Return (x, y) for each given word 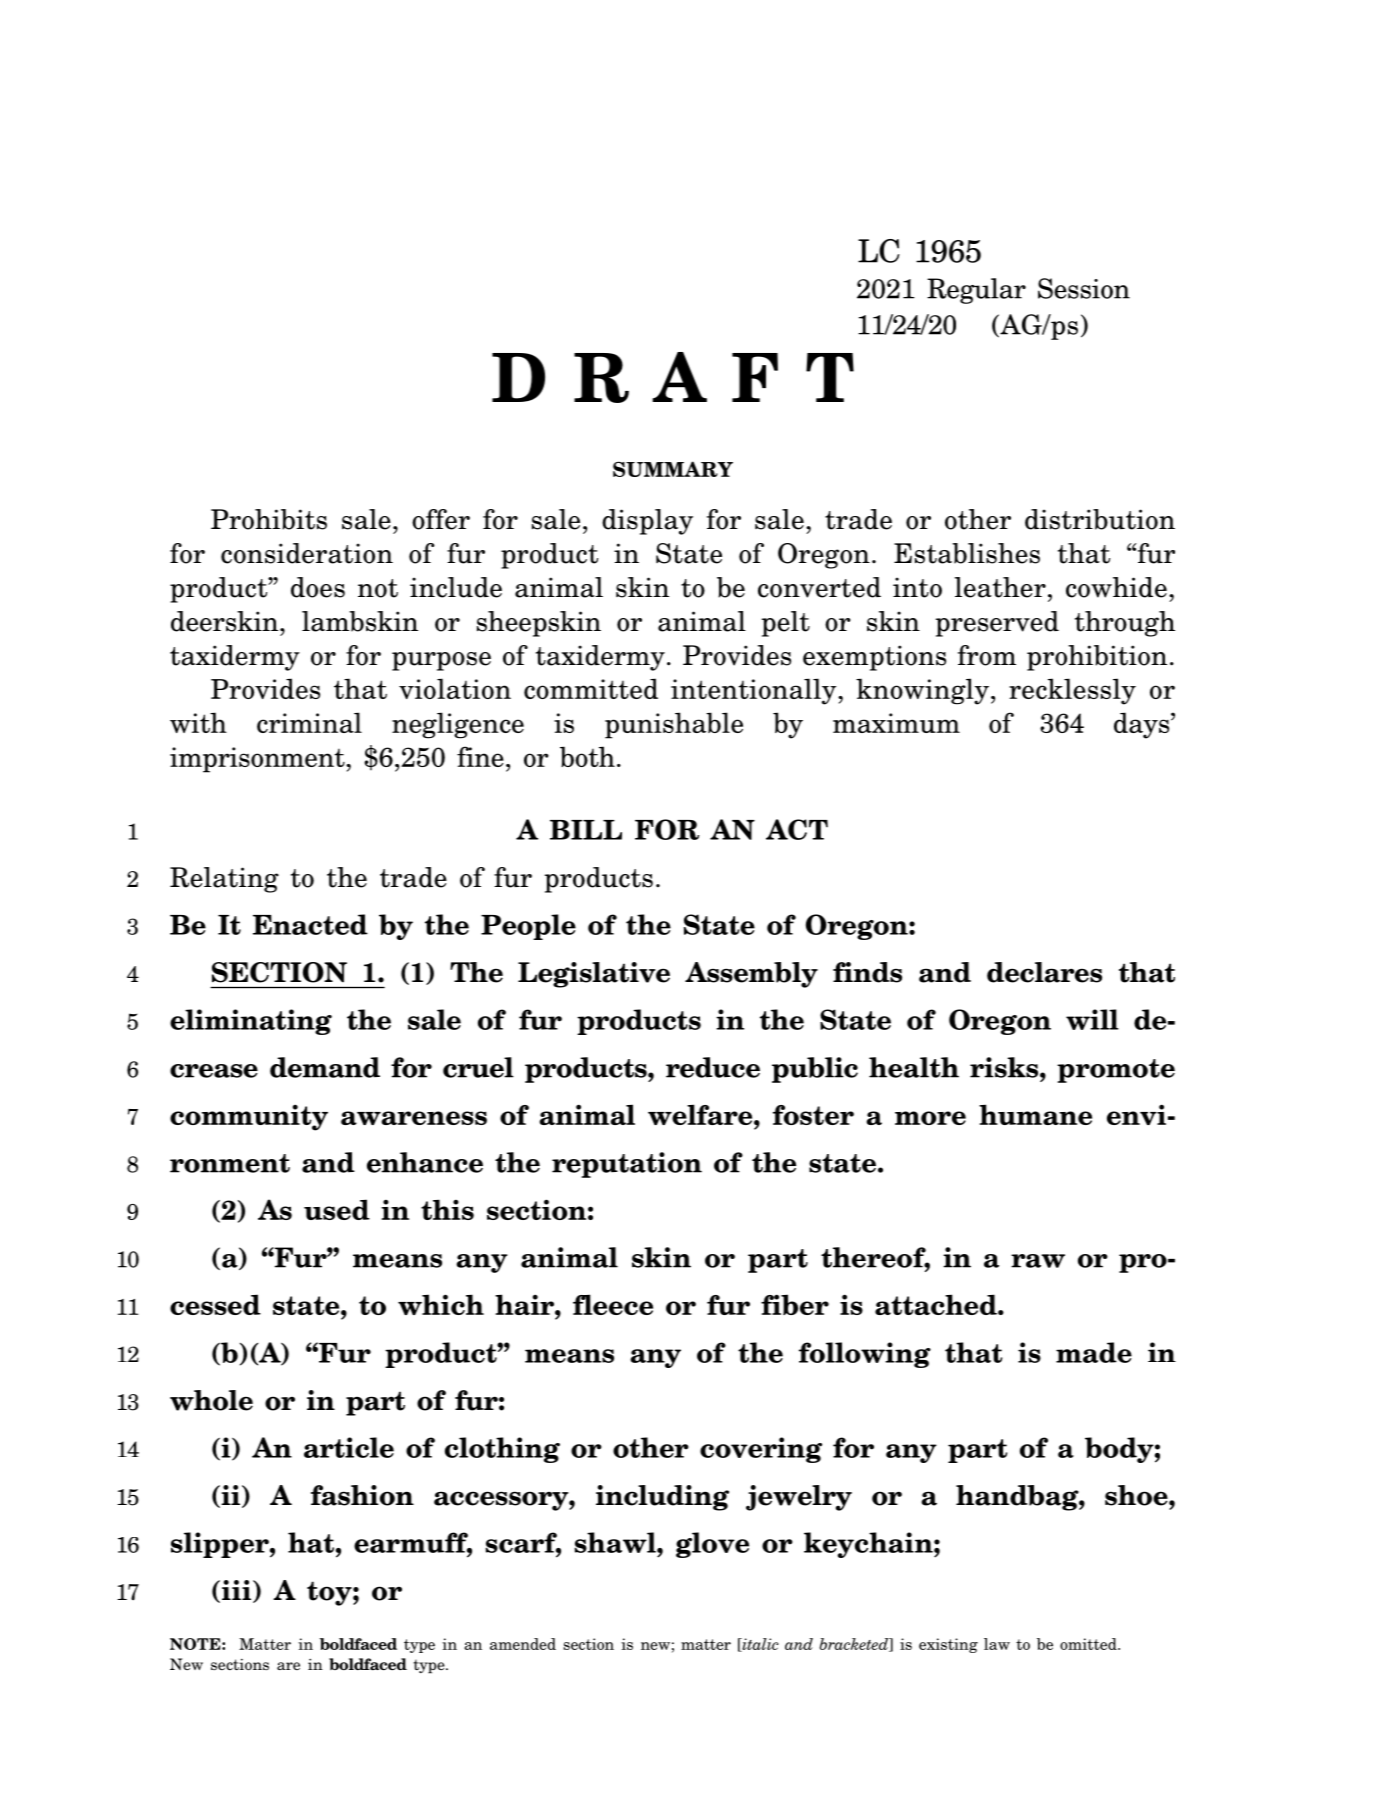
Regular (976, 291)
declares (1044, 972)
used (337, 1209)
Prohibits (269, 519)
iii (236, 1590)
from (987, 655)
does (318, 587)
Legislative (594, 975)
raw (1038, 1261)
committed (591, 688)
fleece (613, 1304)
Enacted (310, 924)
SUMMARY (673, 469)
